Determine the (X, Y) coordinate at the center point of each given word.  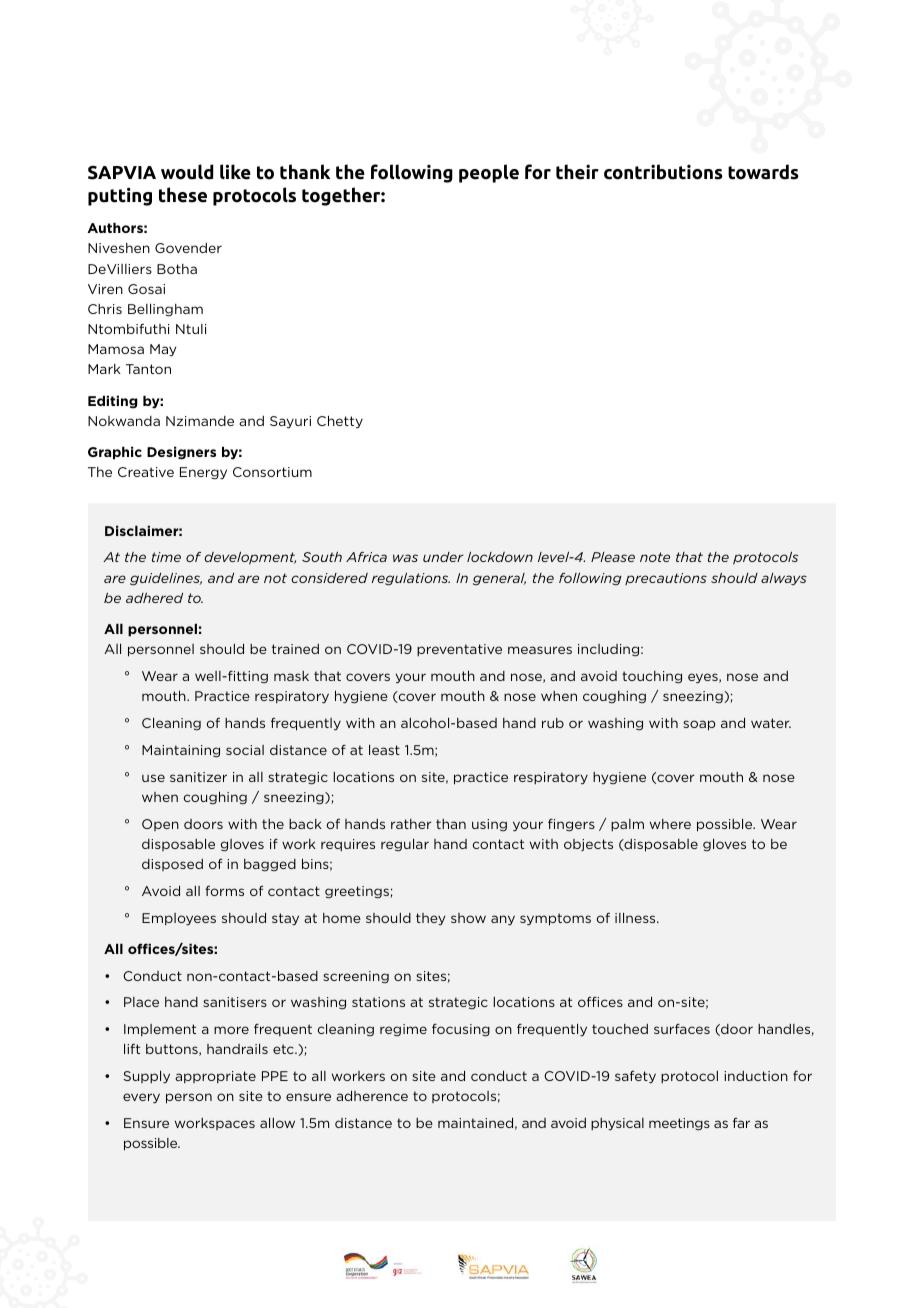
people (489, 173)
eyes (704, 678)
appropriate (215, 1077)
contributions (663, 172)
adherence (372, 1096)
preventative (459, 650)
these (183, 195)
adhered (154, 598)
